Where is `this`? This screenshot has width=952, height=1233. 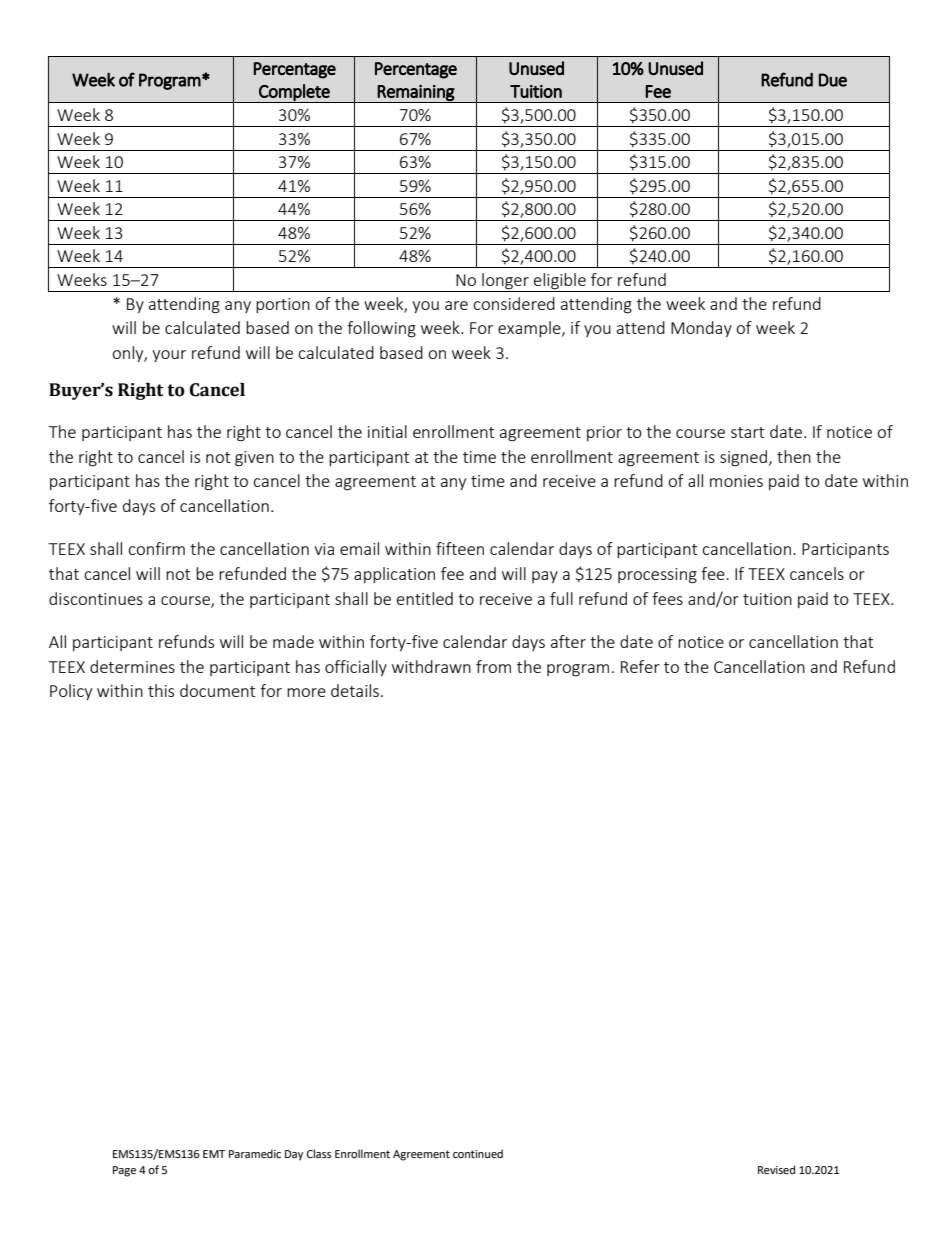 this is located at coordinates (161, 690).
